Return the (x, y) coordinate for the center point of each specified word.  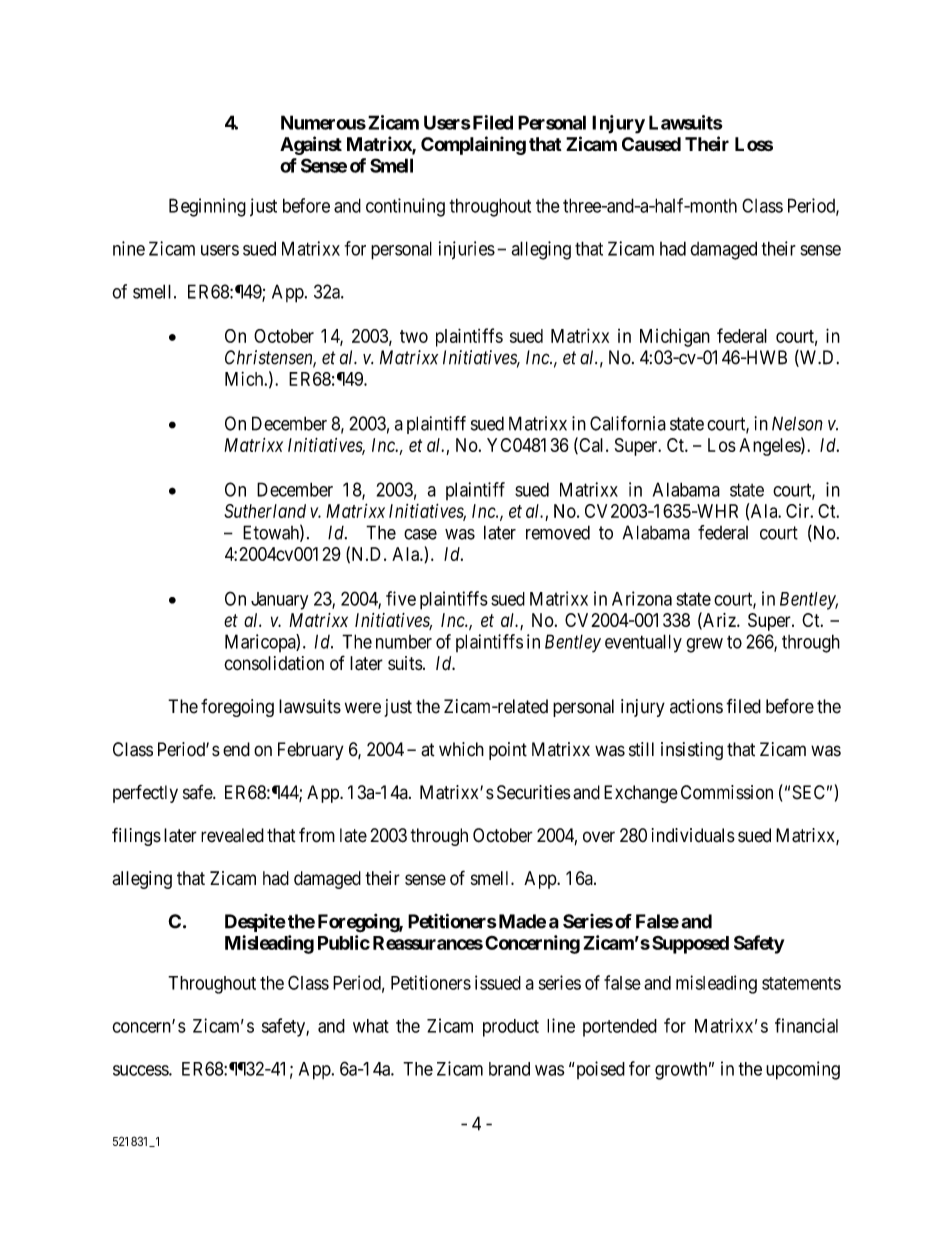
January (279, 601)
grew (704, 645)
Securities (533, 792)
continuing (405, 207)
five (401, 598)
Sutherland (265, 511)
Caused (651, 144)
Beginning (207, 207)
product (511, 1028)
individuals (693, 835)
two (414, 336)
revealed (232, 835)
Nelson (797, 423)
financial (806, 1025)
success (141, 1070)
